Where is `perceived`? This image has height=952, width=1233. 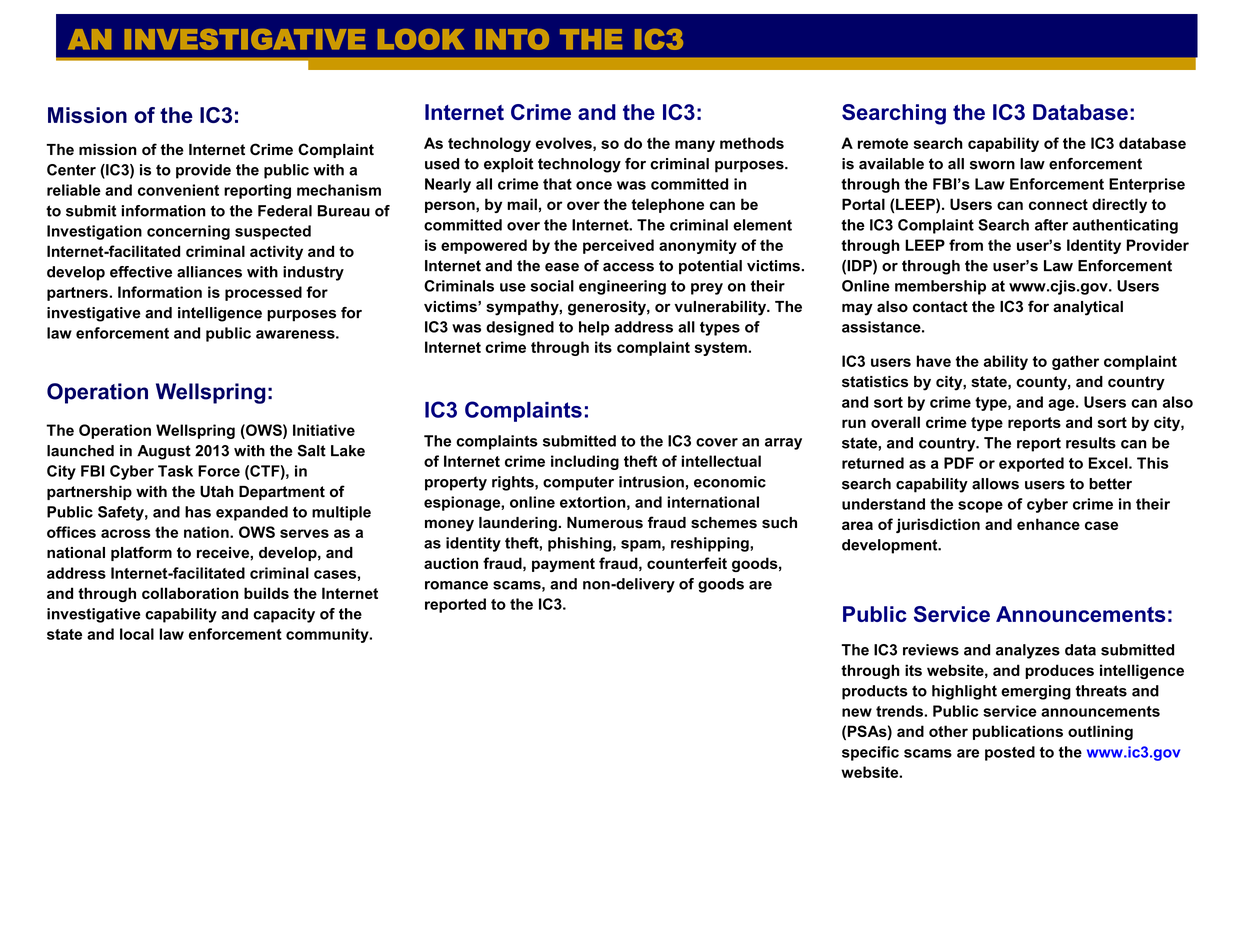 perceived is located at coordinates (618, 246).
